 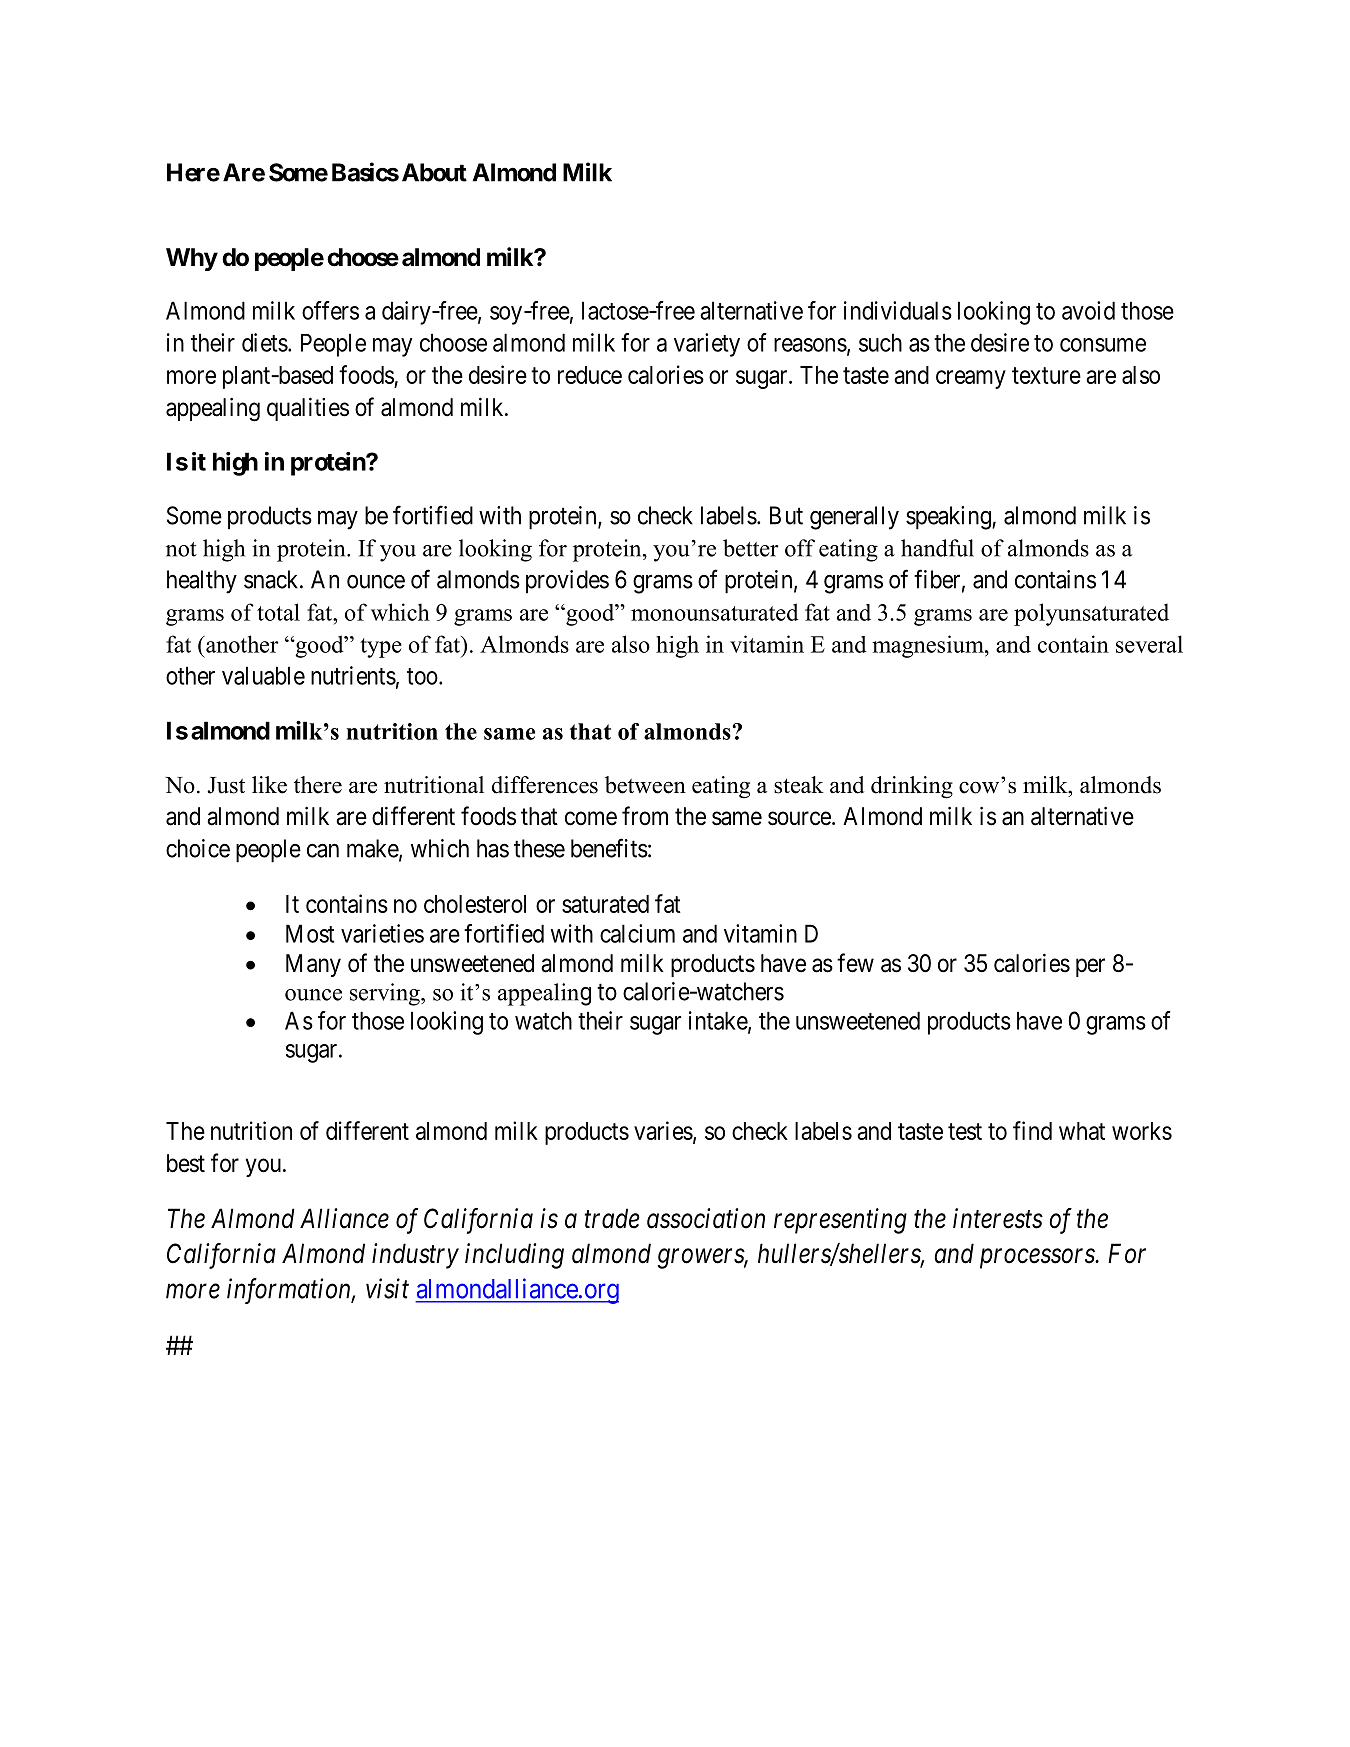 I want to click on Why, so click(x=192, y=259).
